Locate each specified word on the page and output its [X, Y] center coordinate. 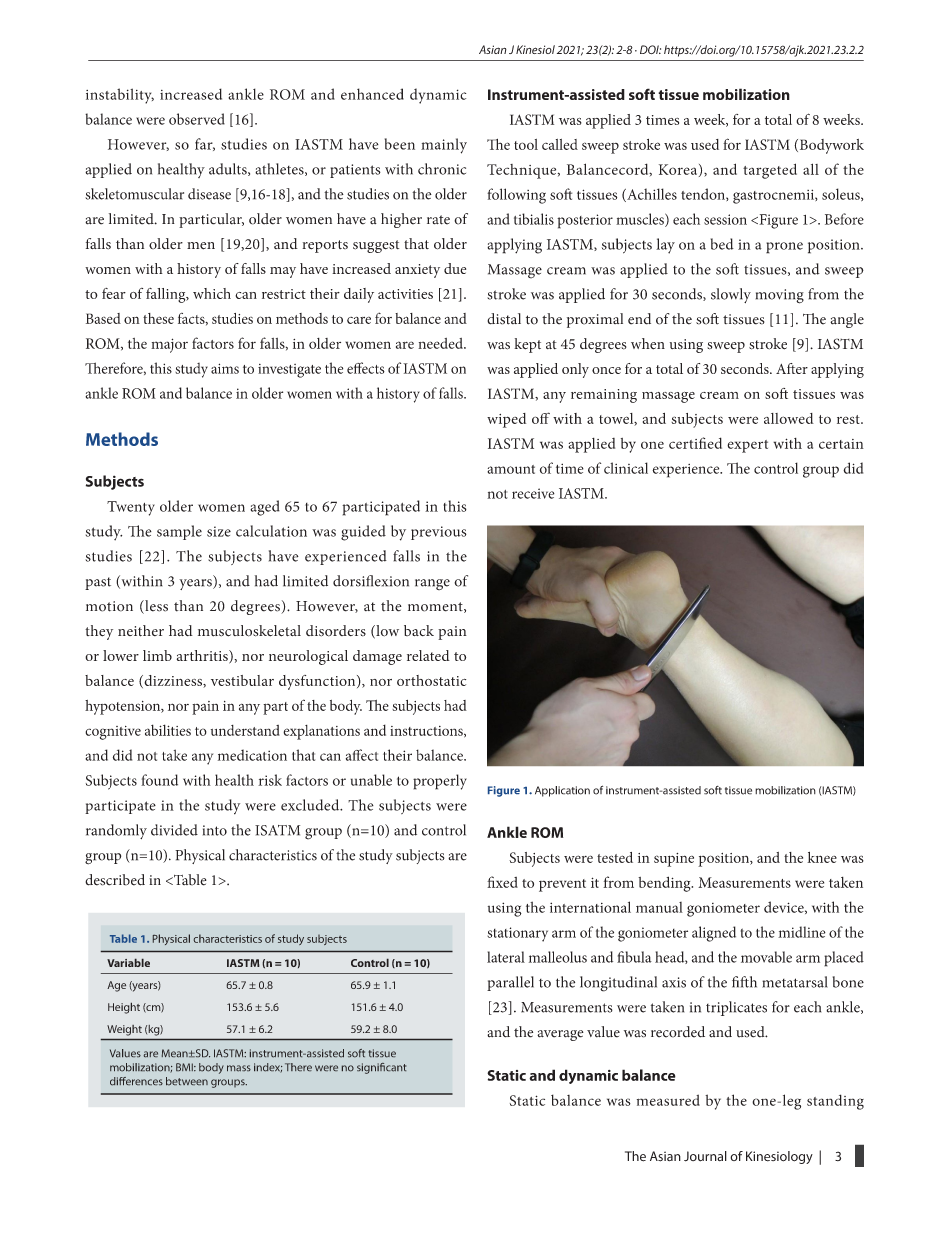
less [155, 607]
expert [747, 446]
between [187, 1081]
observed [197, 119]
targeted [770, 171]
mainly [444, 146]
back [419, 630]
